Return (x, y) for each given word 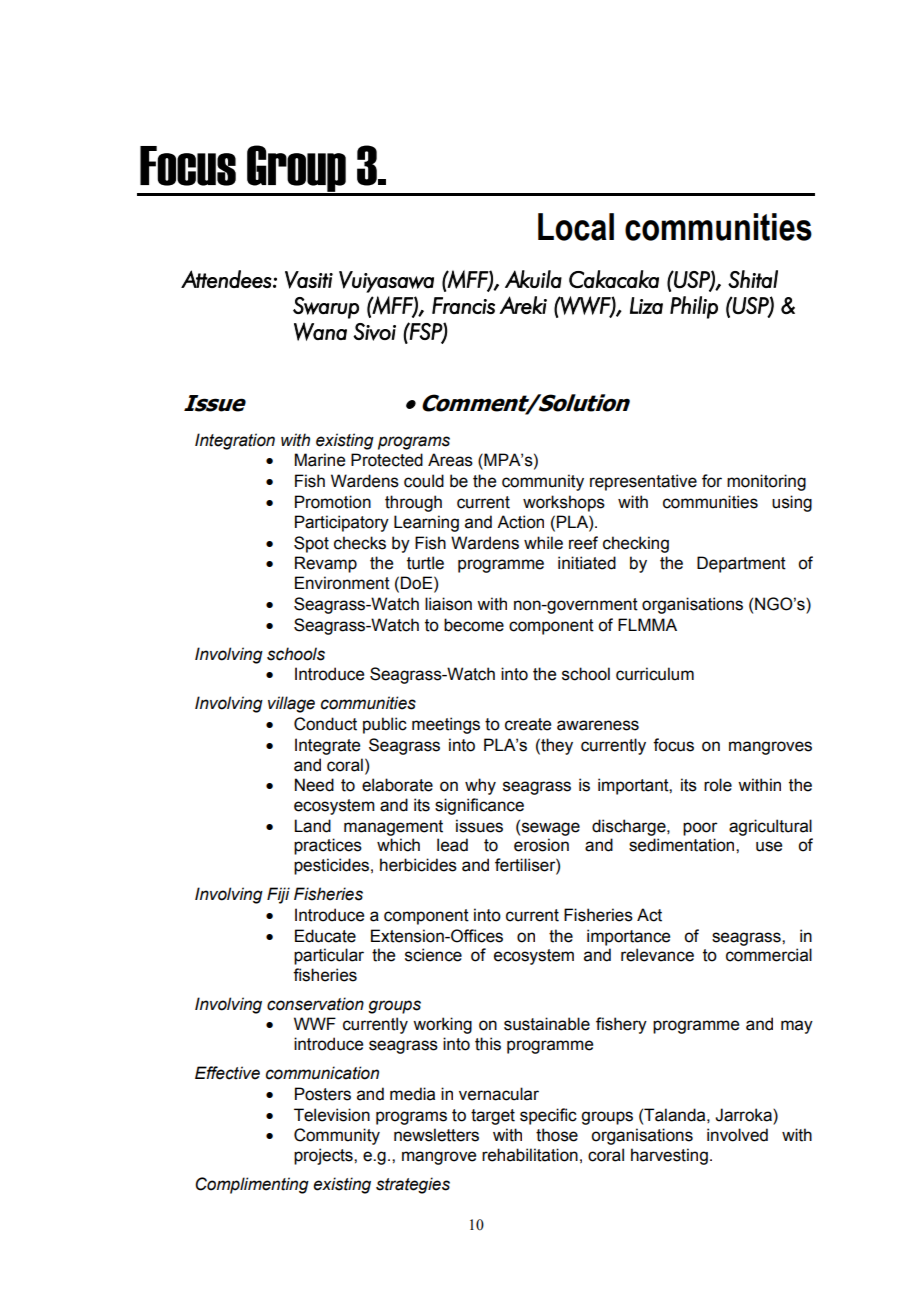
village (291, 704)
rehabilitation (530, 1155)
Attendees (226, 279)
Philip (694, 307)
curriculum (655, 674)
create (528, 724)
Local (576, 227)
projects (324, 1156)
